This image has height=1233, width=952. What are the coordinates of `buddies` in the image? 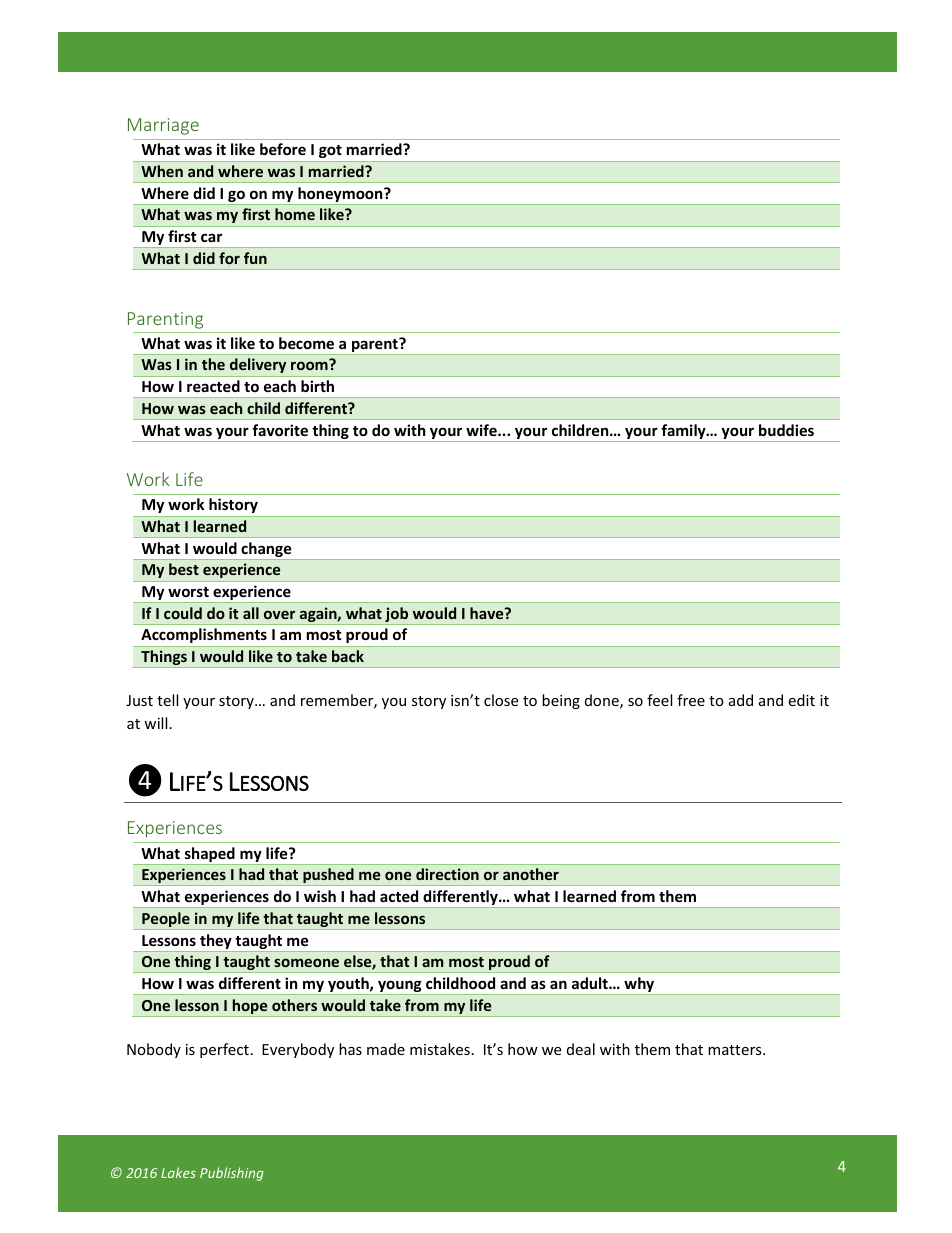 It's located at (786, 430).
